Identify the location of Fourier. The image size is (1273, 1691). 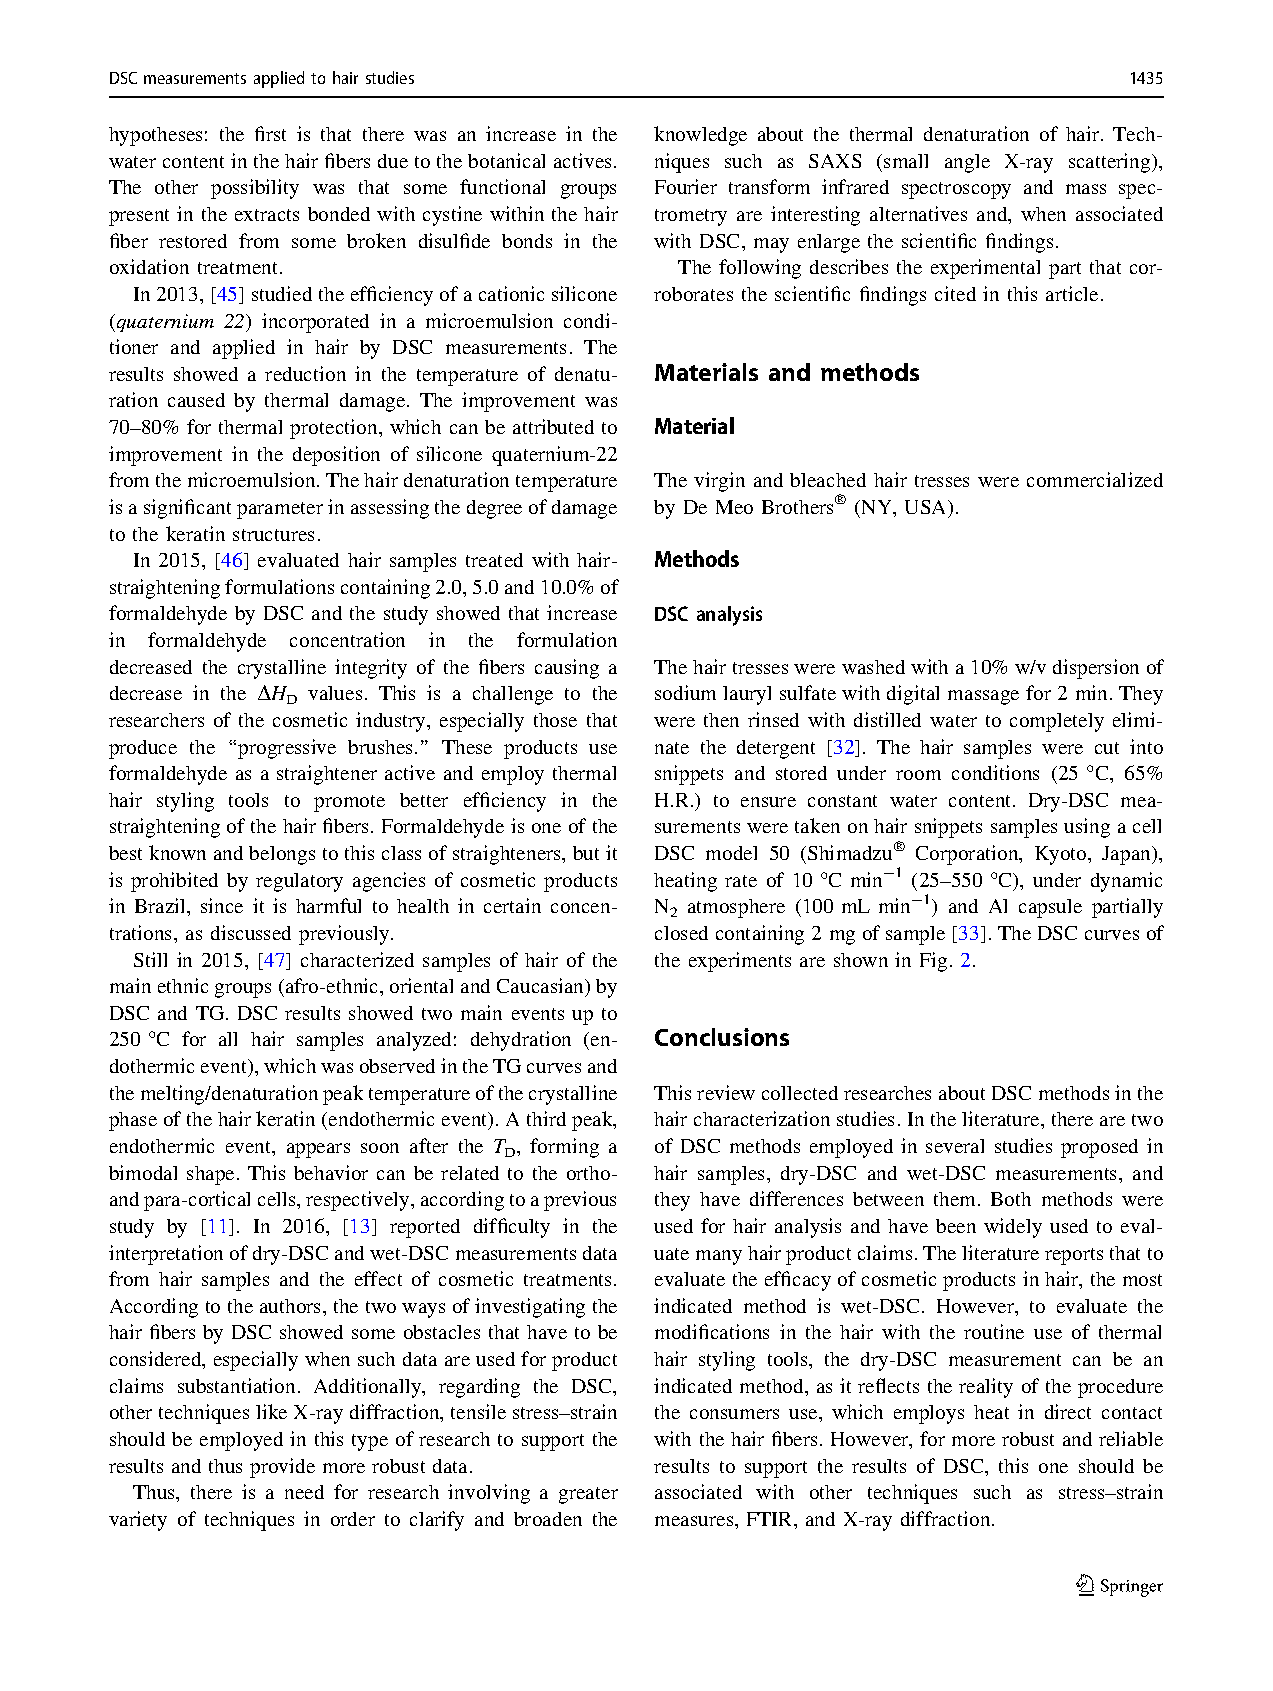
(686, 186).
